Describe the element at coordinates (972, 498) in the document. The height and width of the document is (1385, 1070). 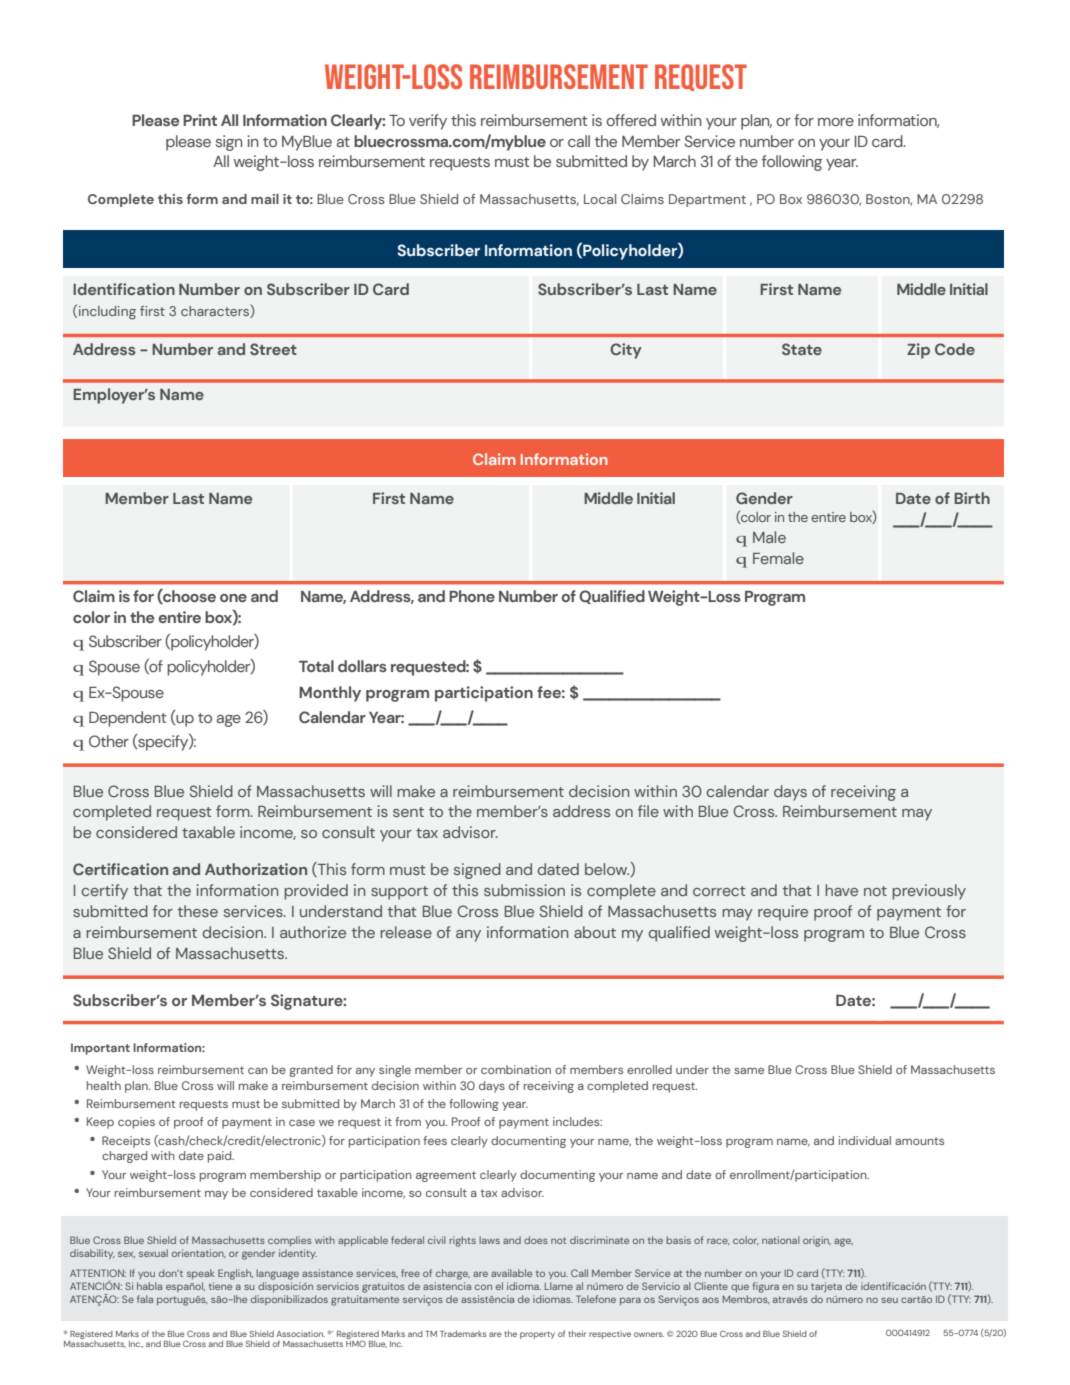
I see `Birth` at that location.
